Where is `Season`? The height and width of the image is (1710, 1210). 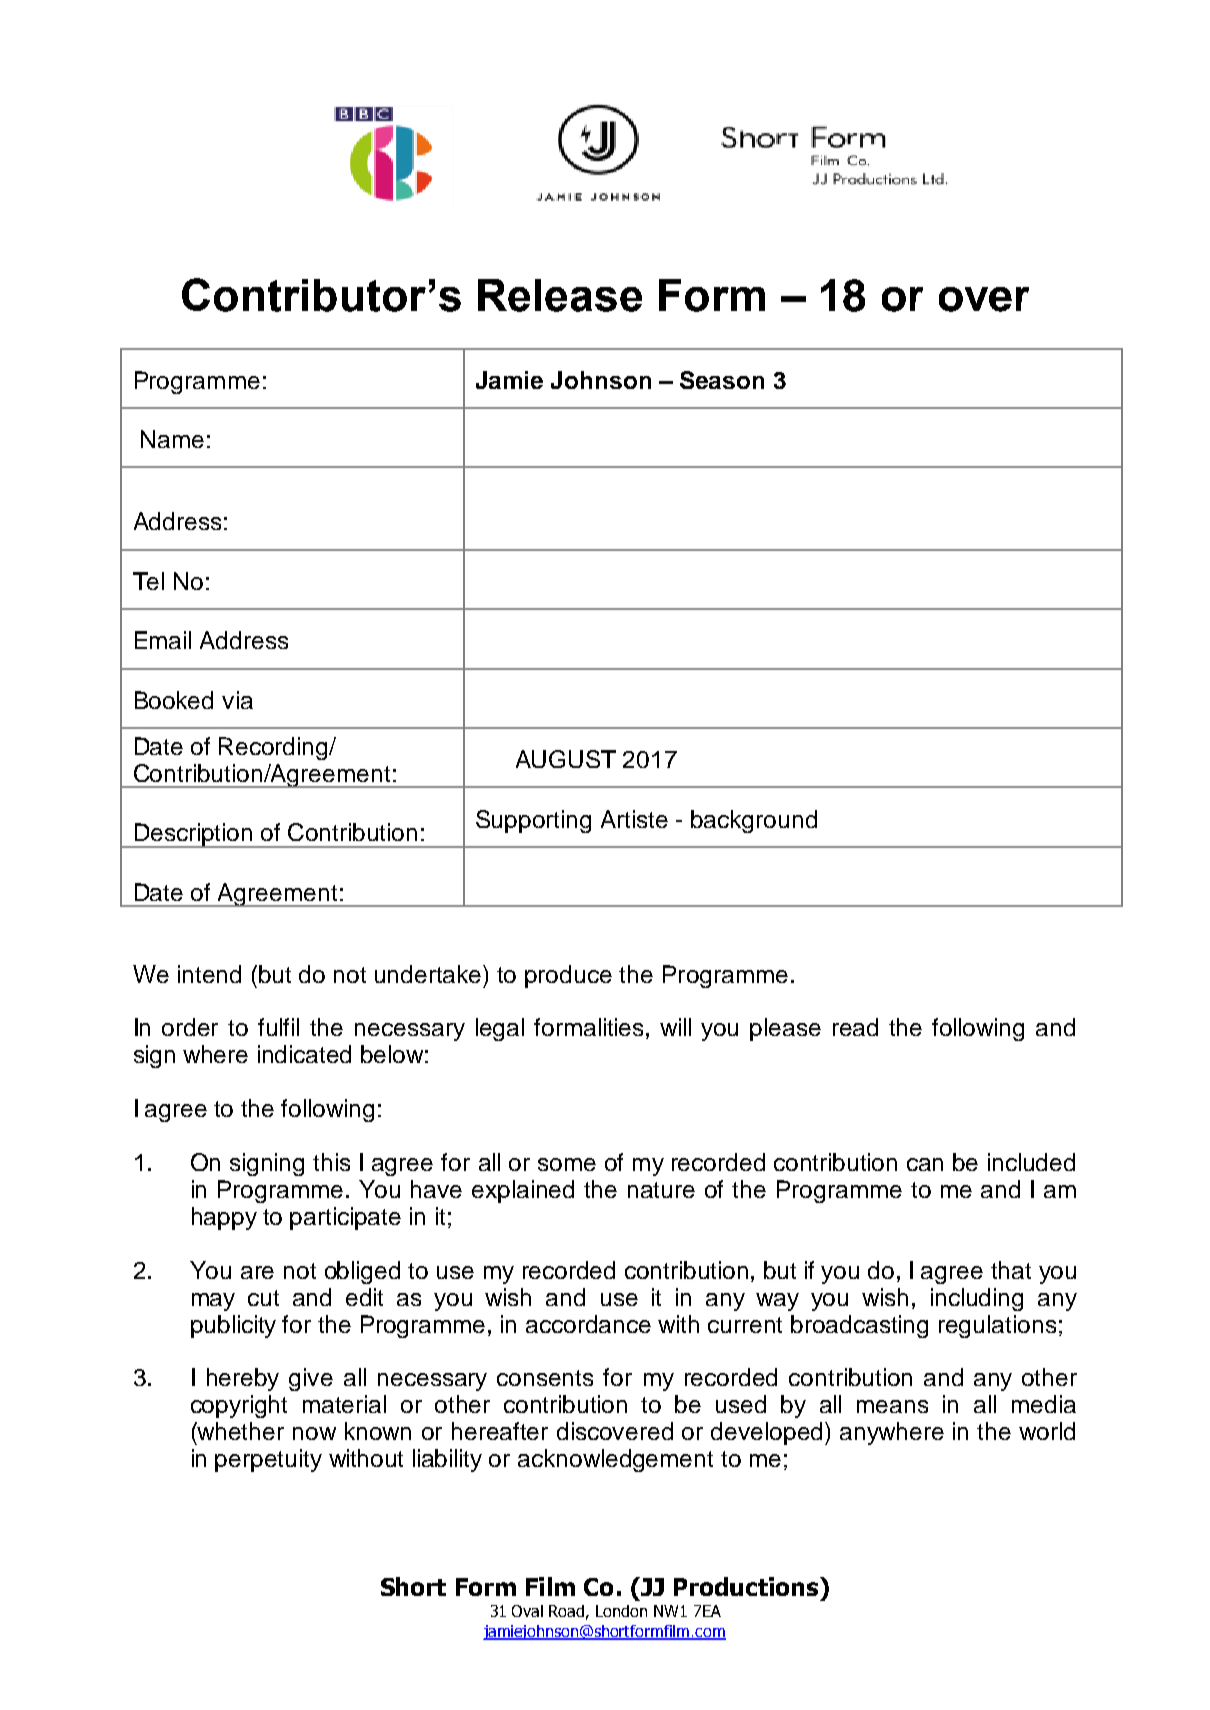 Season is located at coordinates (722, 380).
